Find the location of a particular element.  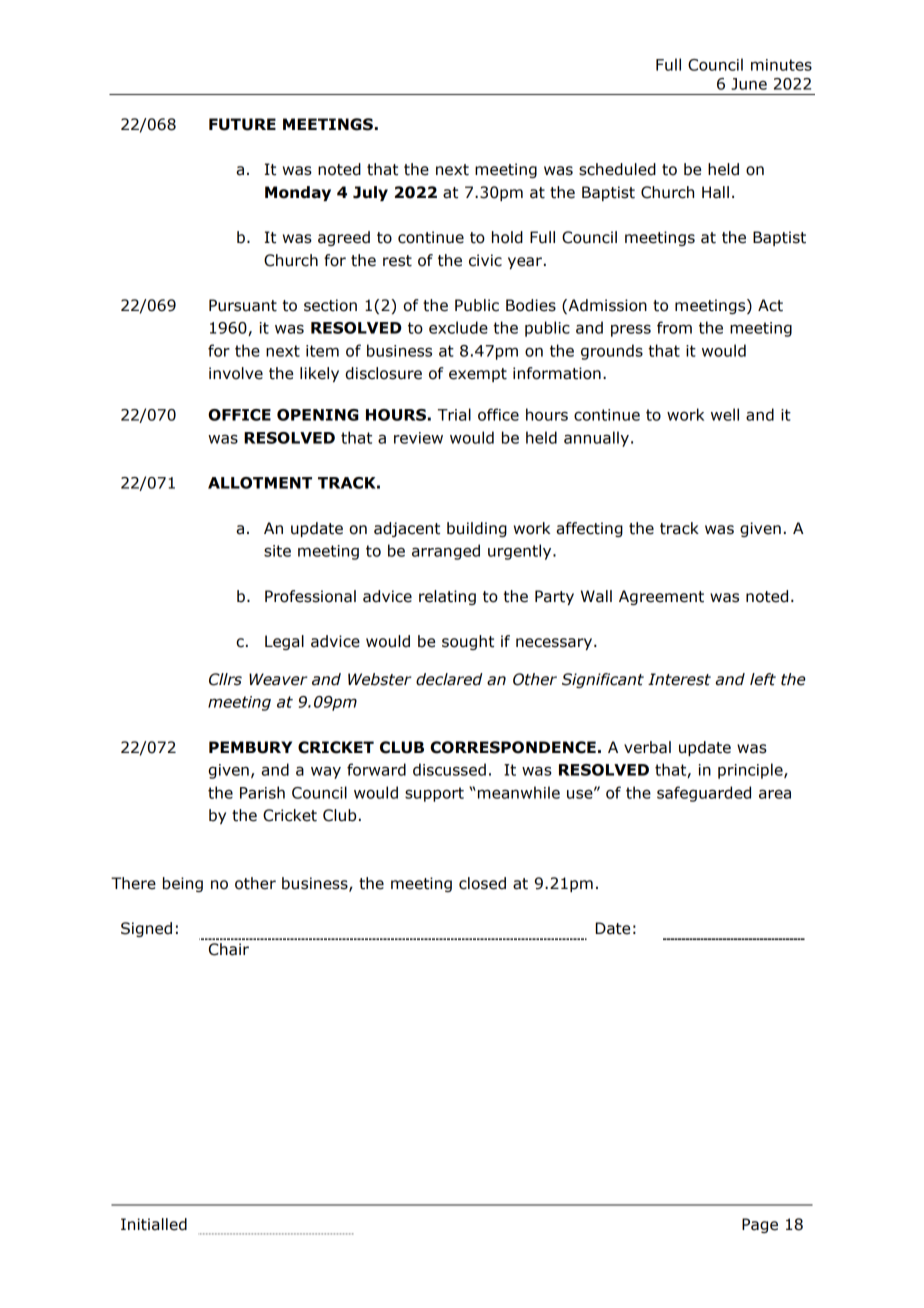

exempt is located at coordinates (478, 375).
